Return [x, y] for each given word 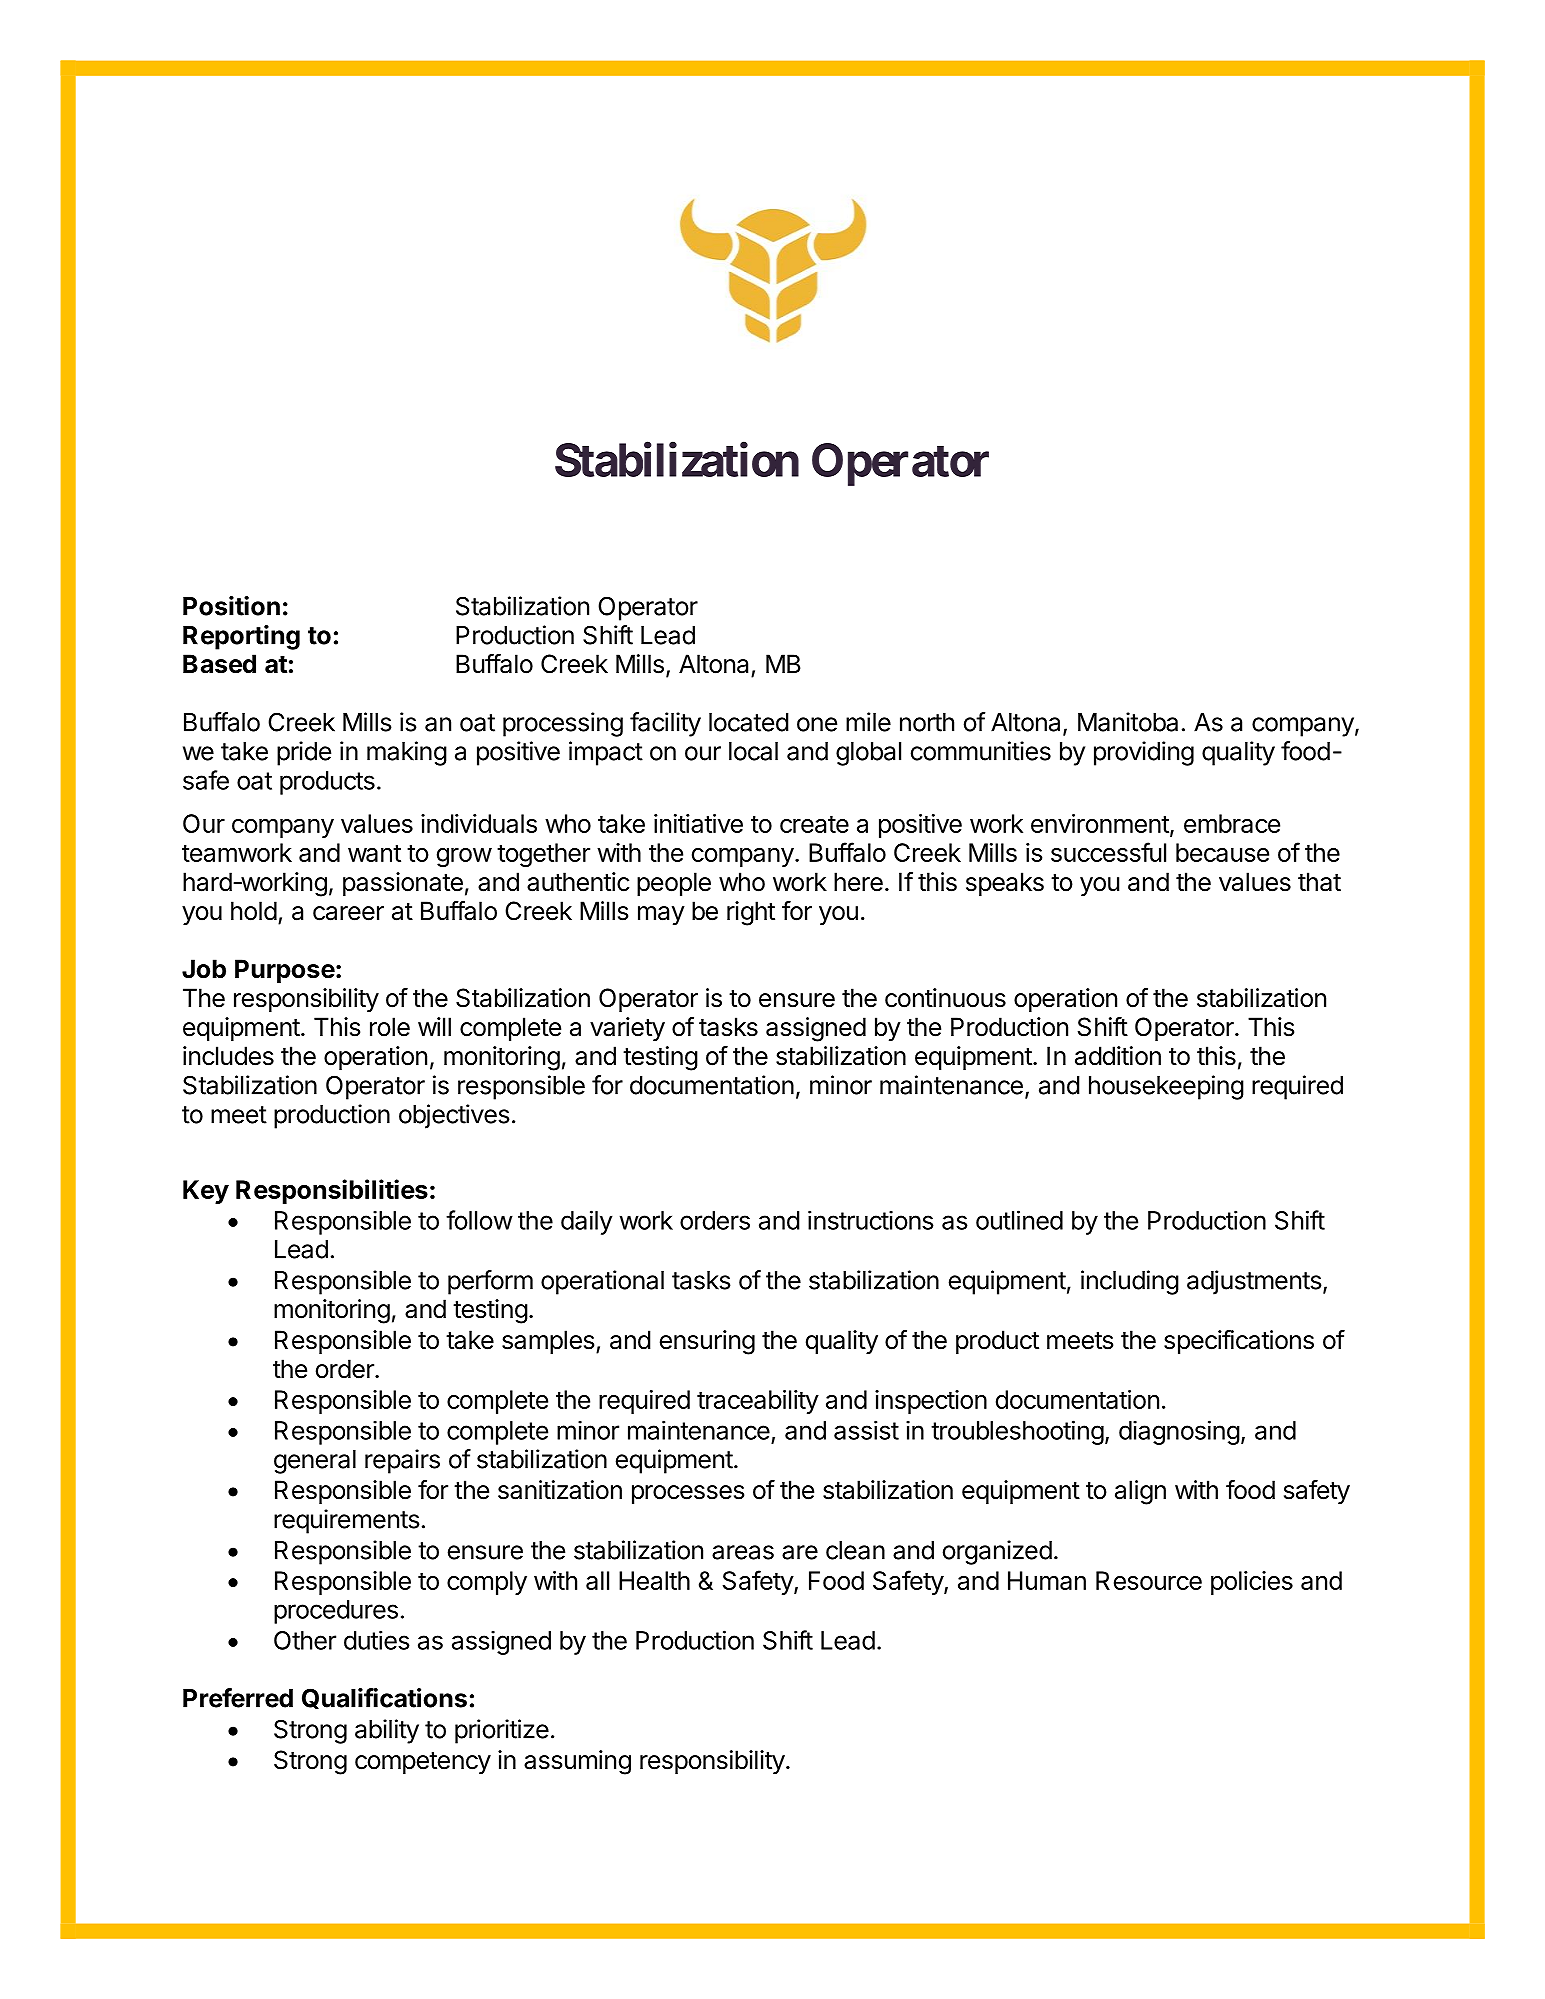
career [348, 913]
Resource [1149, 1580]
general [315, 1462]
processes [688, 1494]
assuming [577, 1762]
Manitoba [1128, 722]
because [1222, 852]
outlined [1019, 1220]
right [751, 913]
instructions [871, 1220]
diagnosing [1179, 1432]
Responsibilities [332, 1191]
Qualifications [384, 1698]
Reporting [241, 637]
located [749, 722]
